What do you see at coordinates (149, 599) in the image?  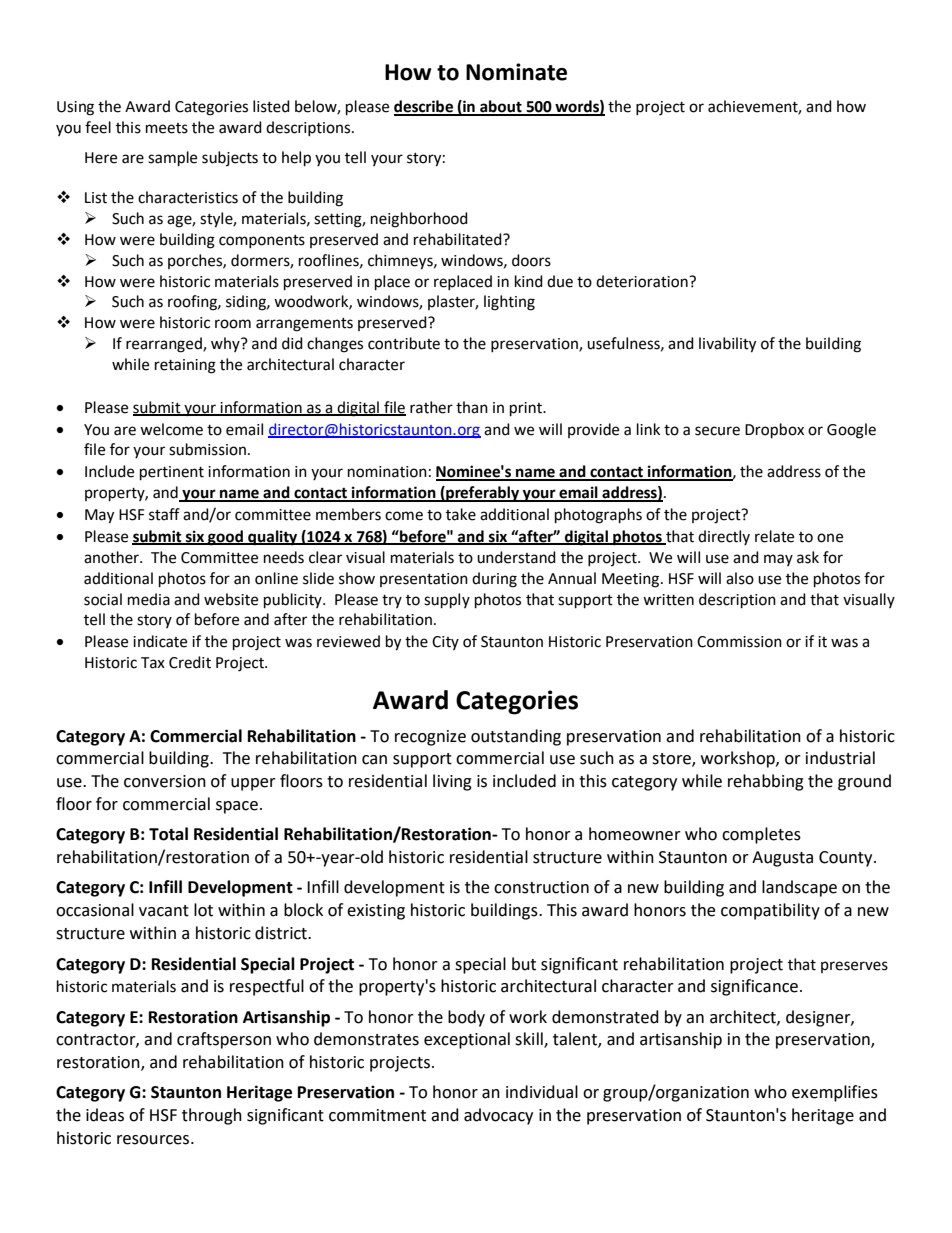 I see `media` at bounding box center [149, 599].
